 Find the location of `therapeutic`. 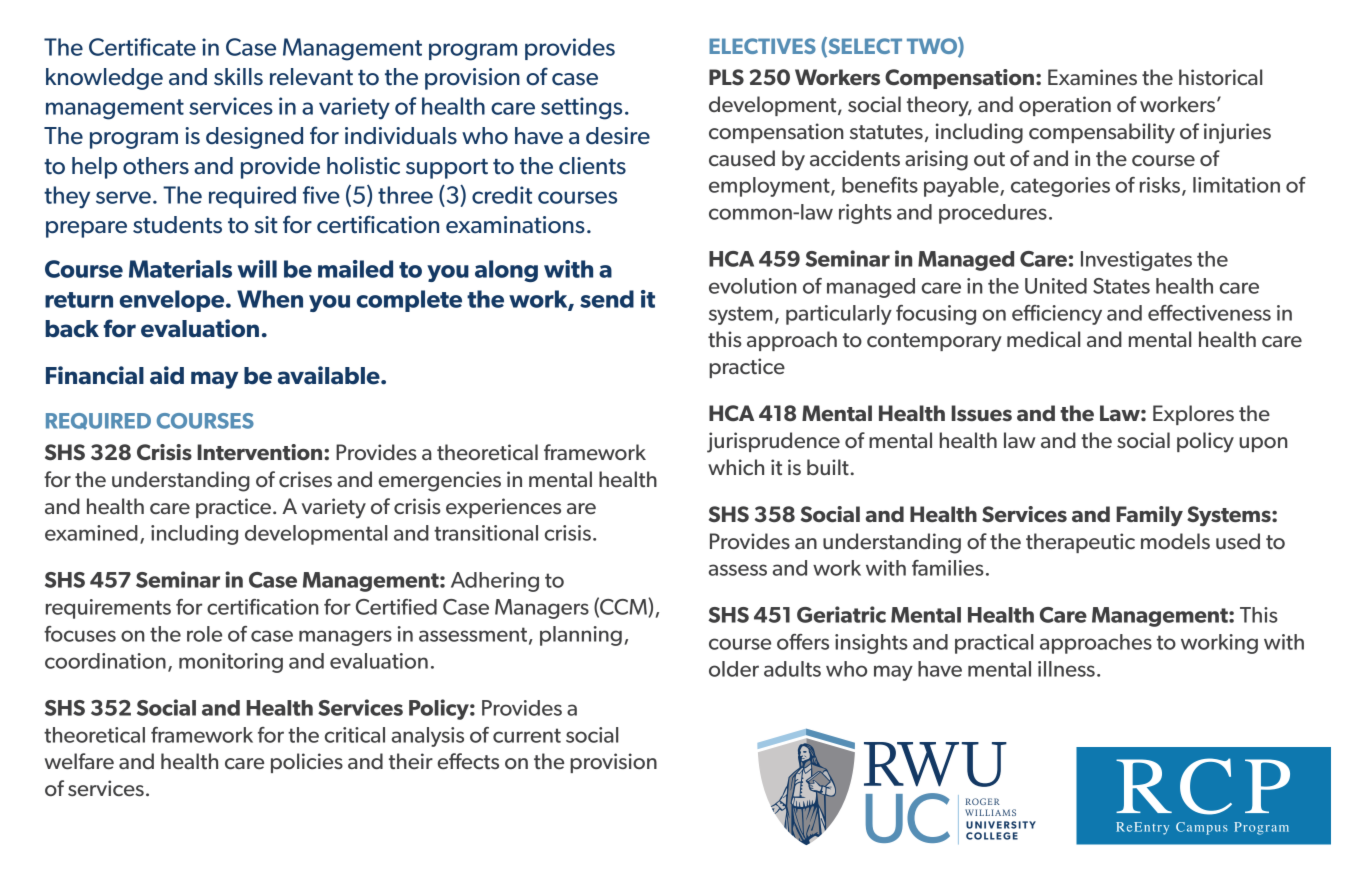

therapeutic is located at coordinates (1080, 543).
